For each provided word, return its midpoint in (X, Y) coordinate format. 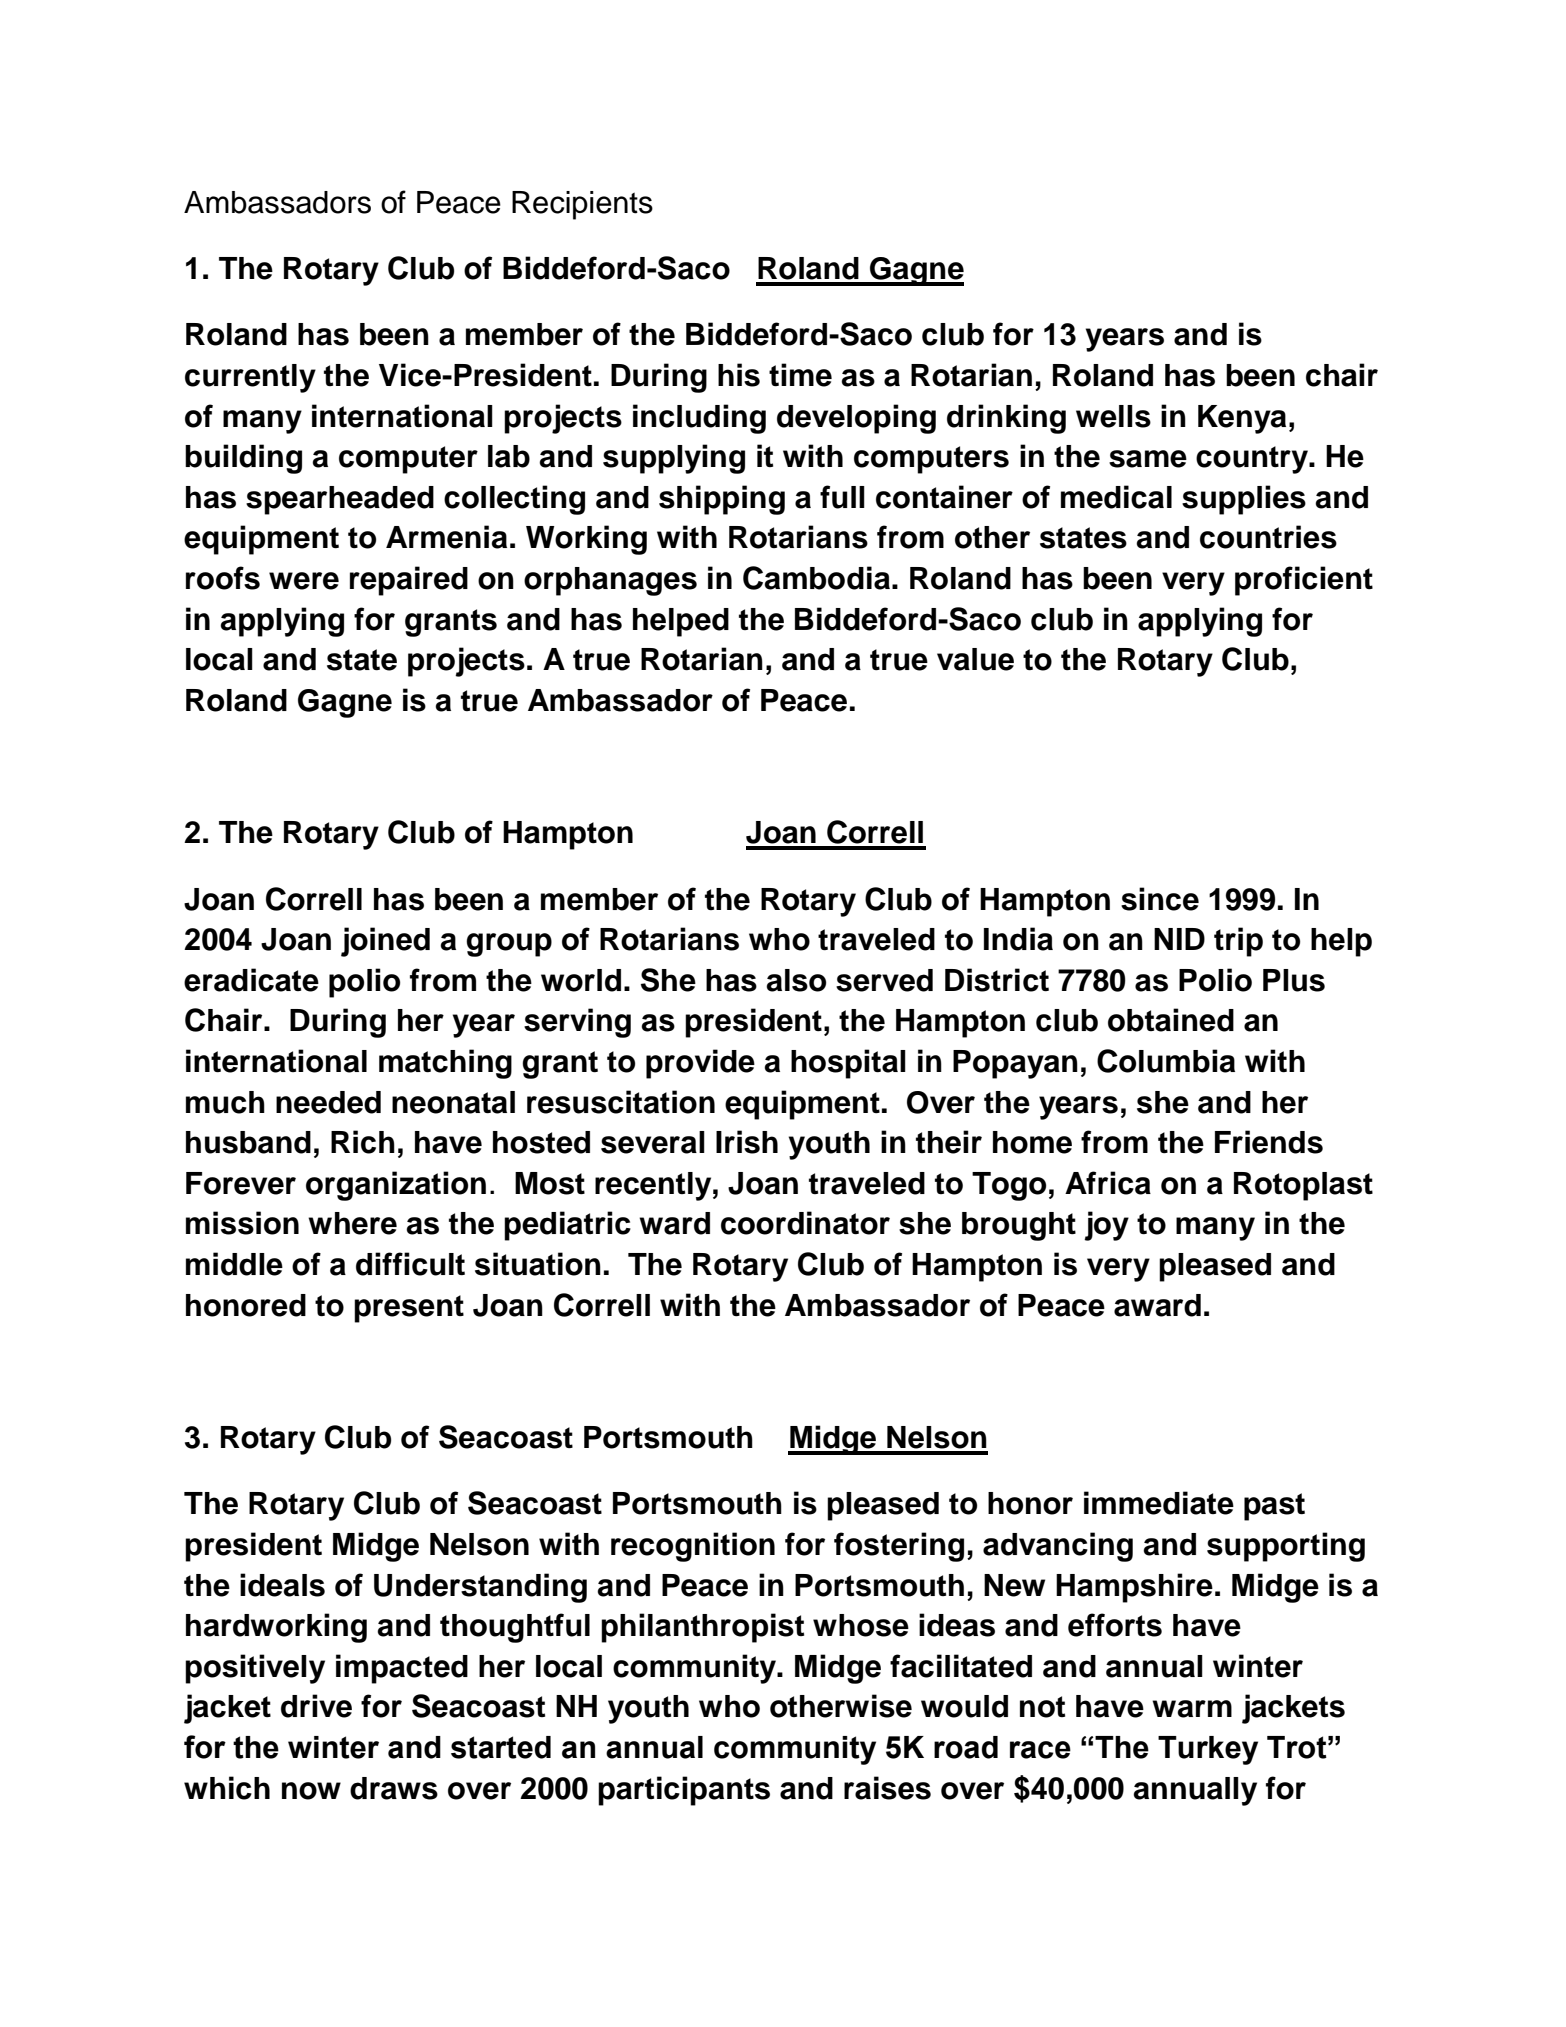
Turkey (1208, 1750)
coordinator (805, 1223)
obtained (1171, 1020)
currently (250, 378)
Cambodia (816, 578)
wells (1113, 416)
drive (316, 1706)
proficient (1304, 581)
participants (684, 1791)
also (796, 980)
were (304, 581)
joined (385, 942)
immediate (1159, 1503)
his (739, 375)
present (409, 1309)
